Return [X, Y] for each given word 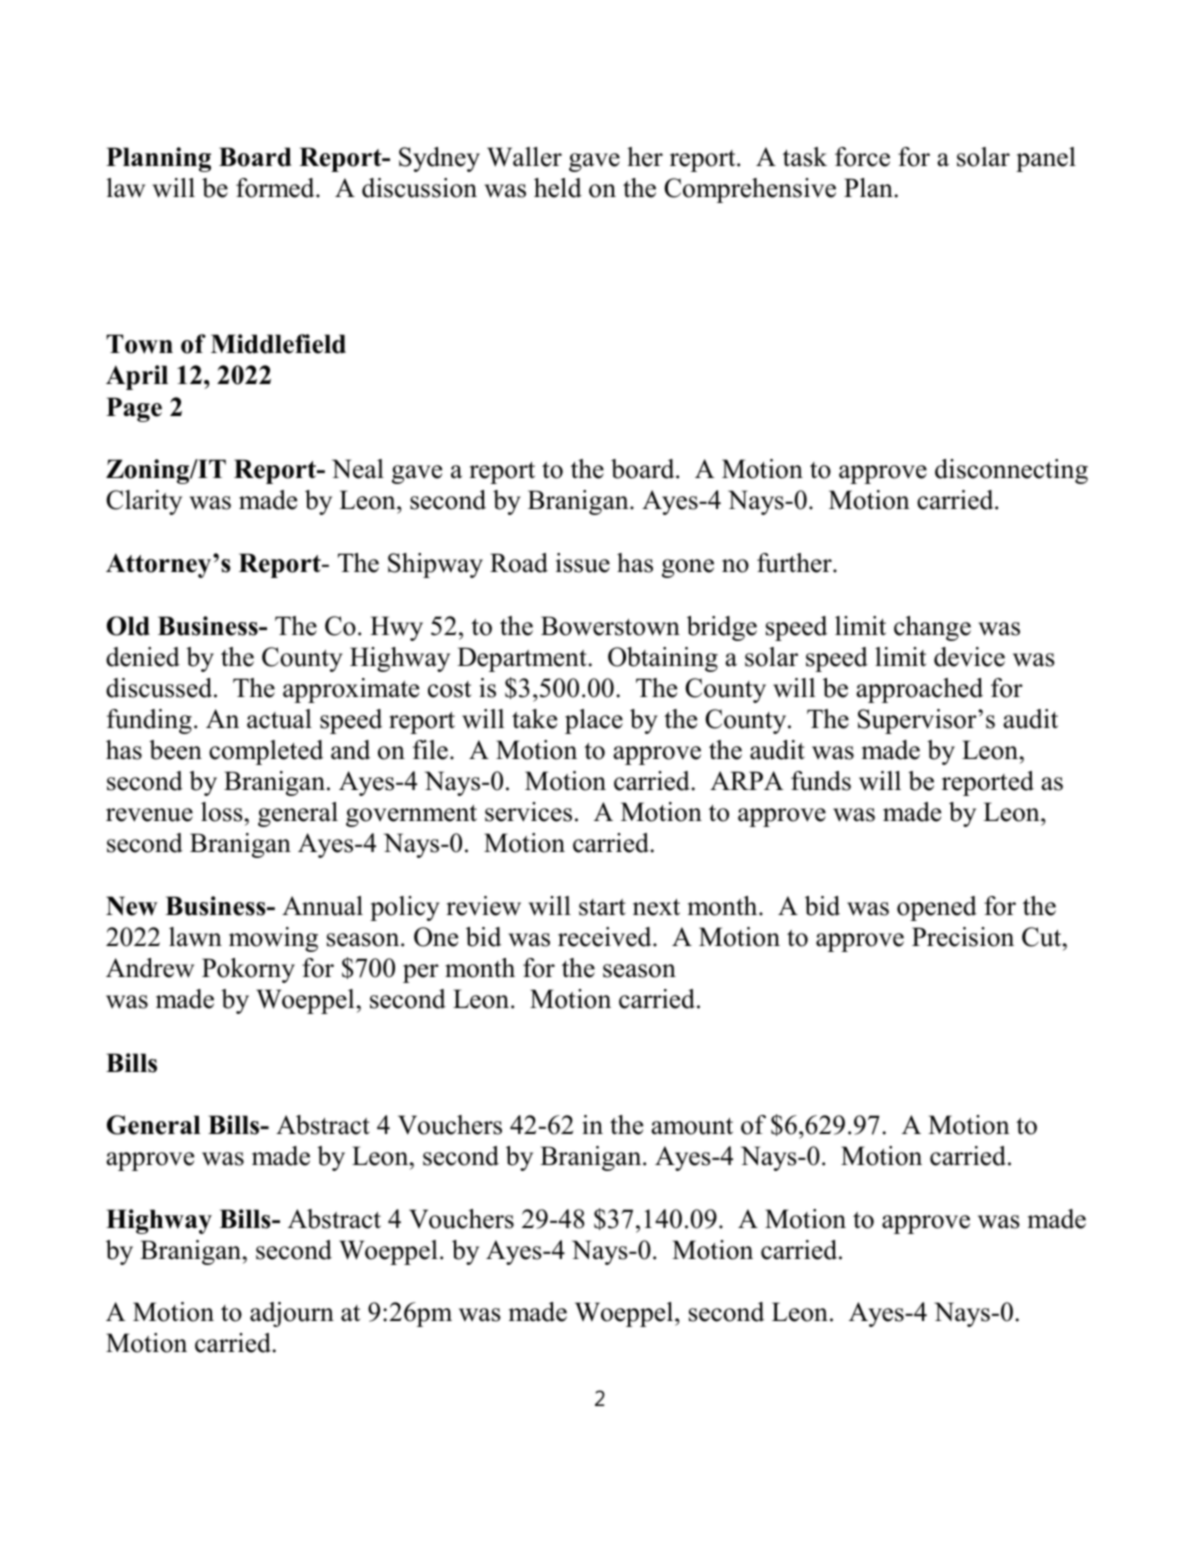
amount [692, 1126]
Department [523, 659]
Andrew [150, 968]
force [862, 157]
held [558, 188]
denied [143, 657]
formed [276, 188]
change [932, 628]
